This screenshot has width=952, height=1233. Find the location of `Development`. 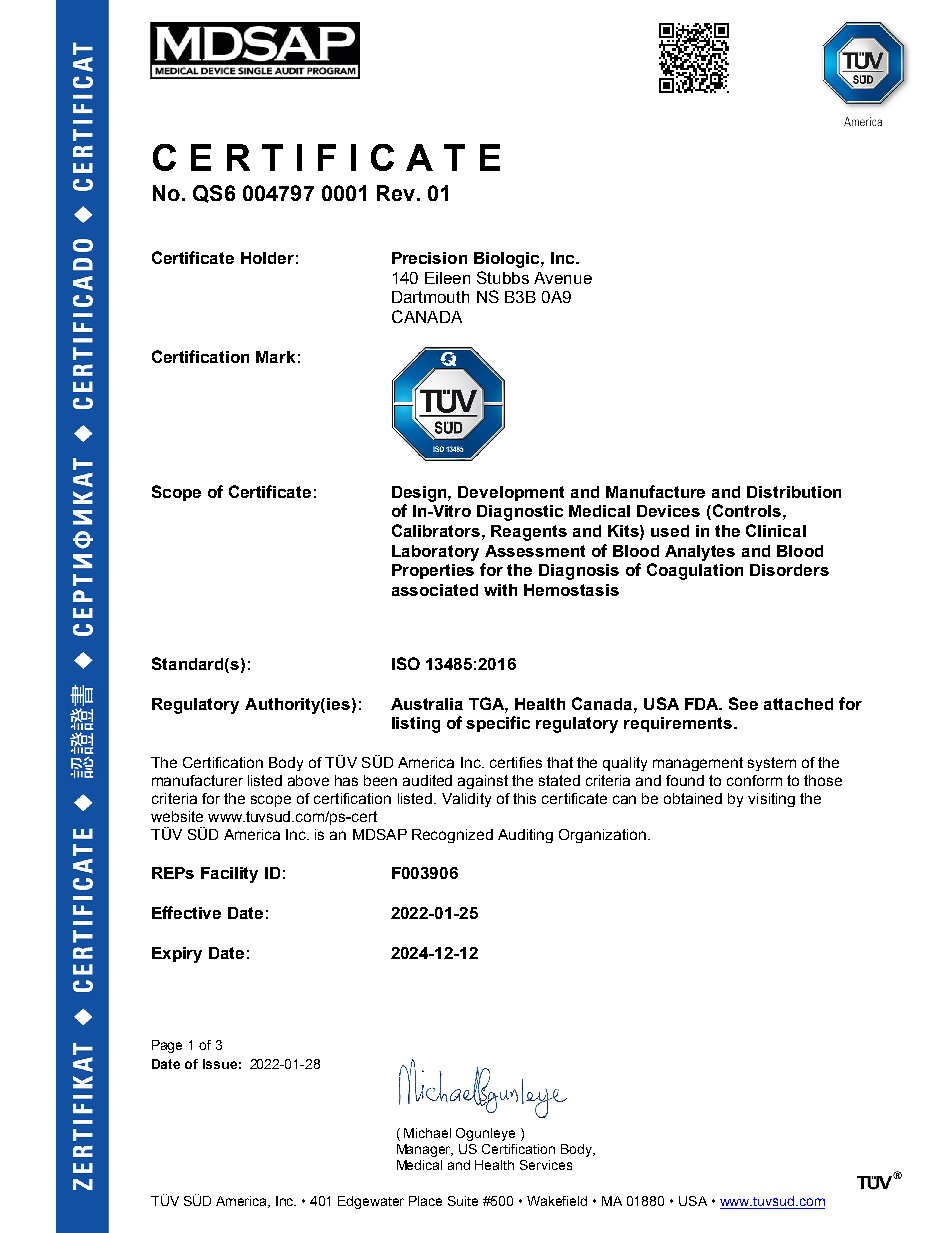

Development is located at coordinates (511, 493).
